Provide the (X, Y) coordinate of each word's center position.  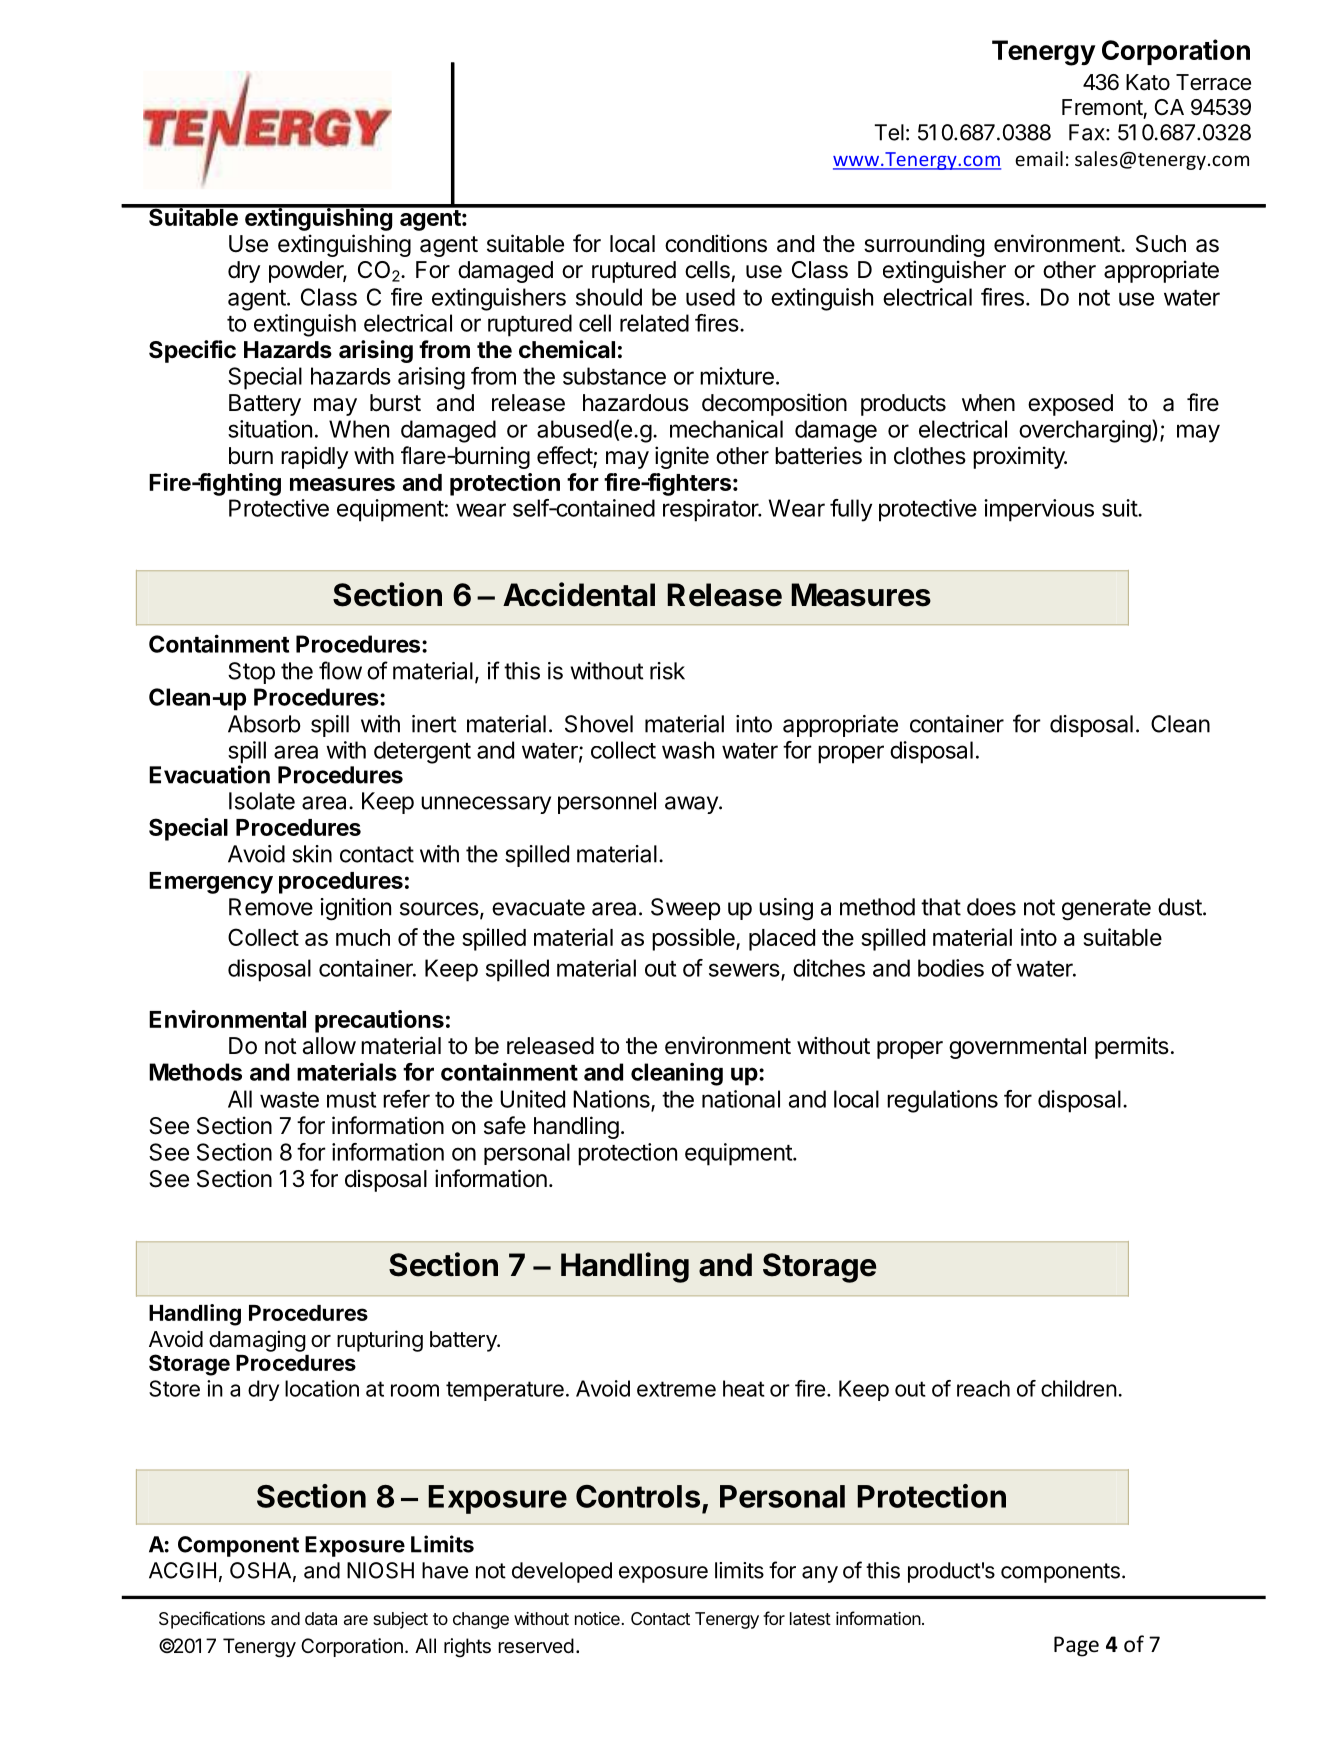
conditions (716, 243)
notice (597, 1618)
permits (1132, 1047)
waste (289, 1100)
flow (340, 670)
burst (395, 403)
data (321, 1618)
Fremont (1102, 107)
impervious (1039, 510)
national (741, 1099)
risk (667, 671)
